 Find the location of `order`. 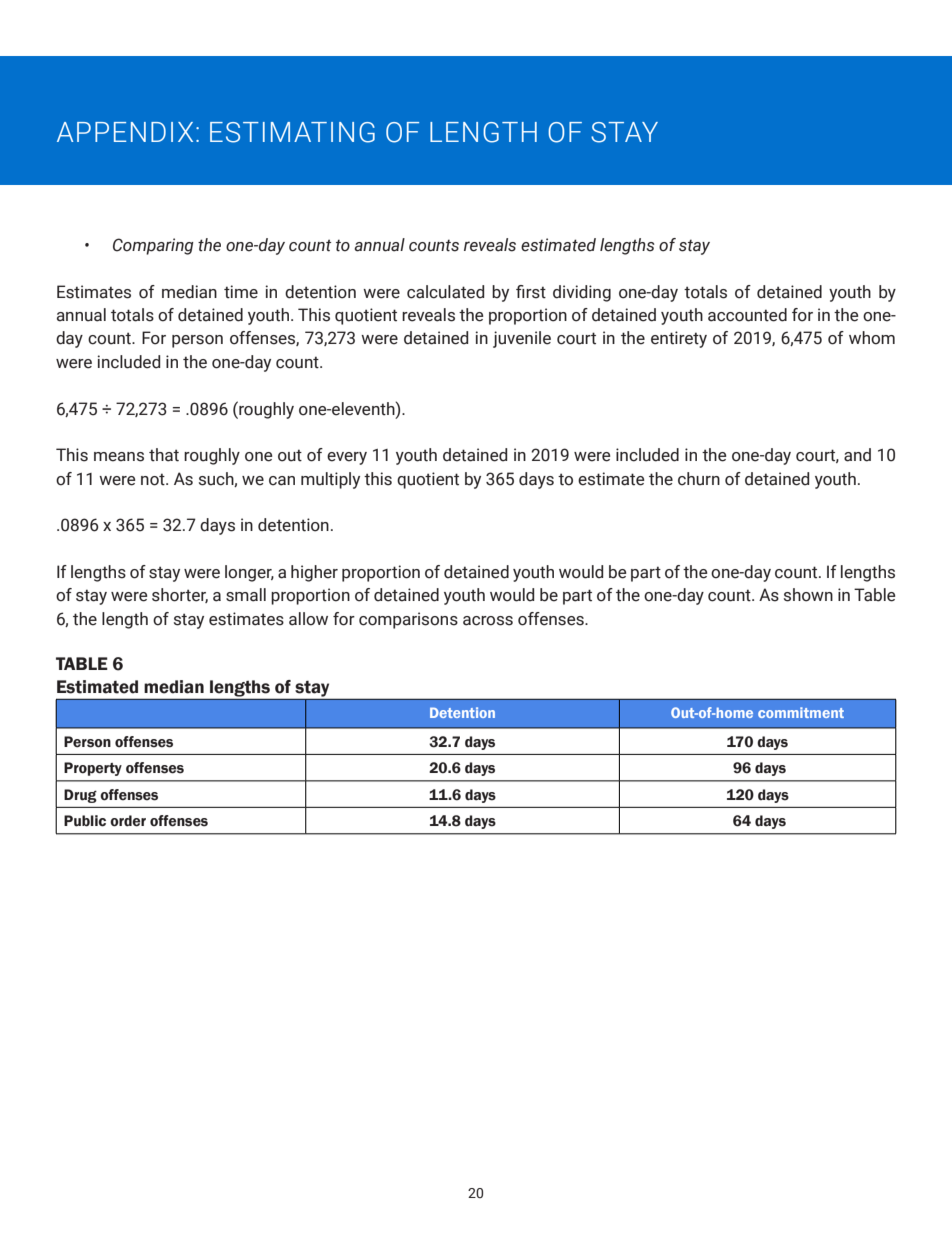

order is located at coordinates (128, 821).
